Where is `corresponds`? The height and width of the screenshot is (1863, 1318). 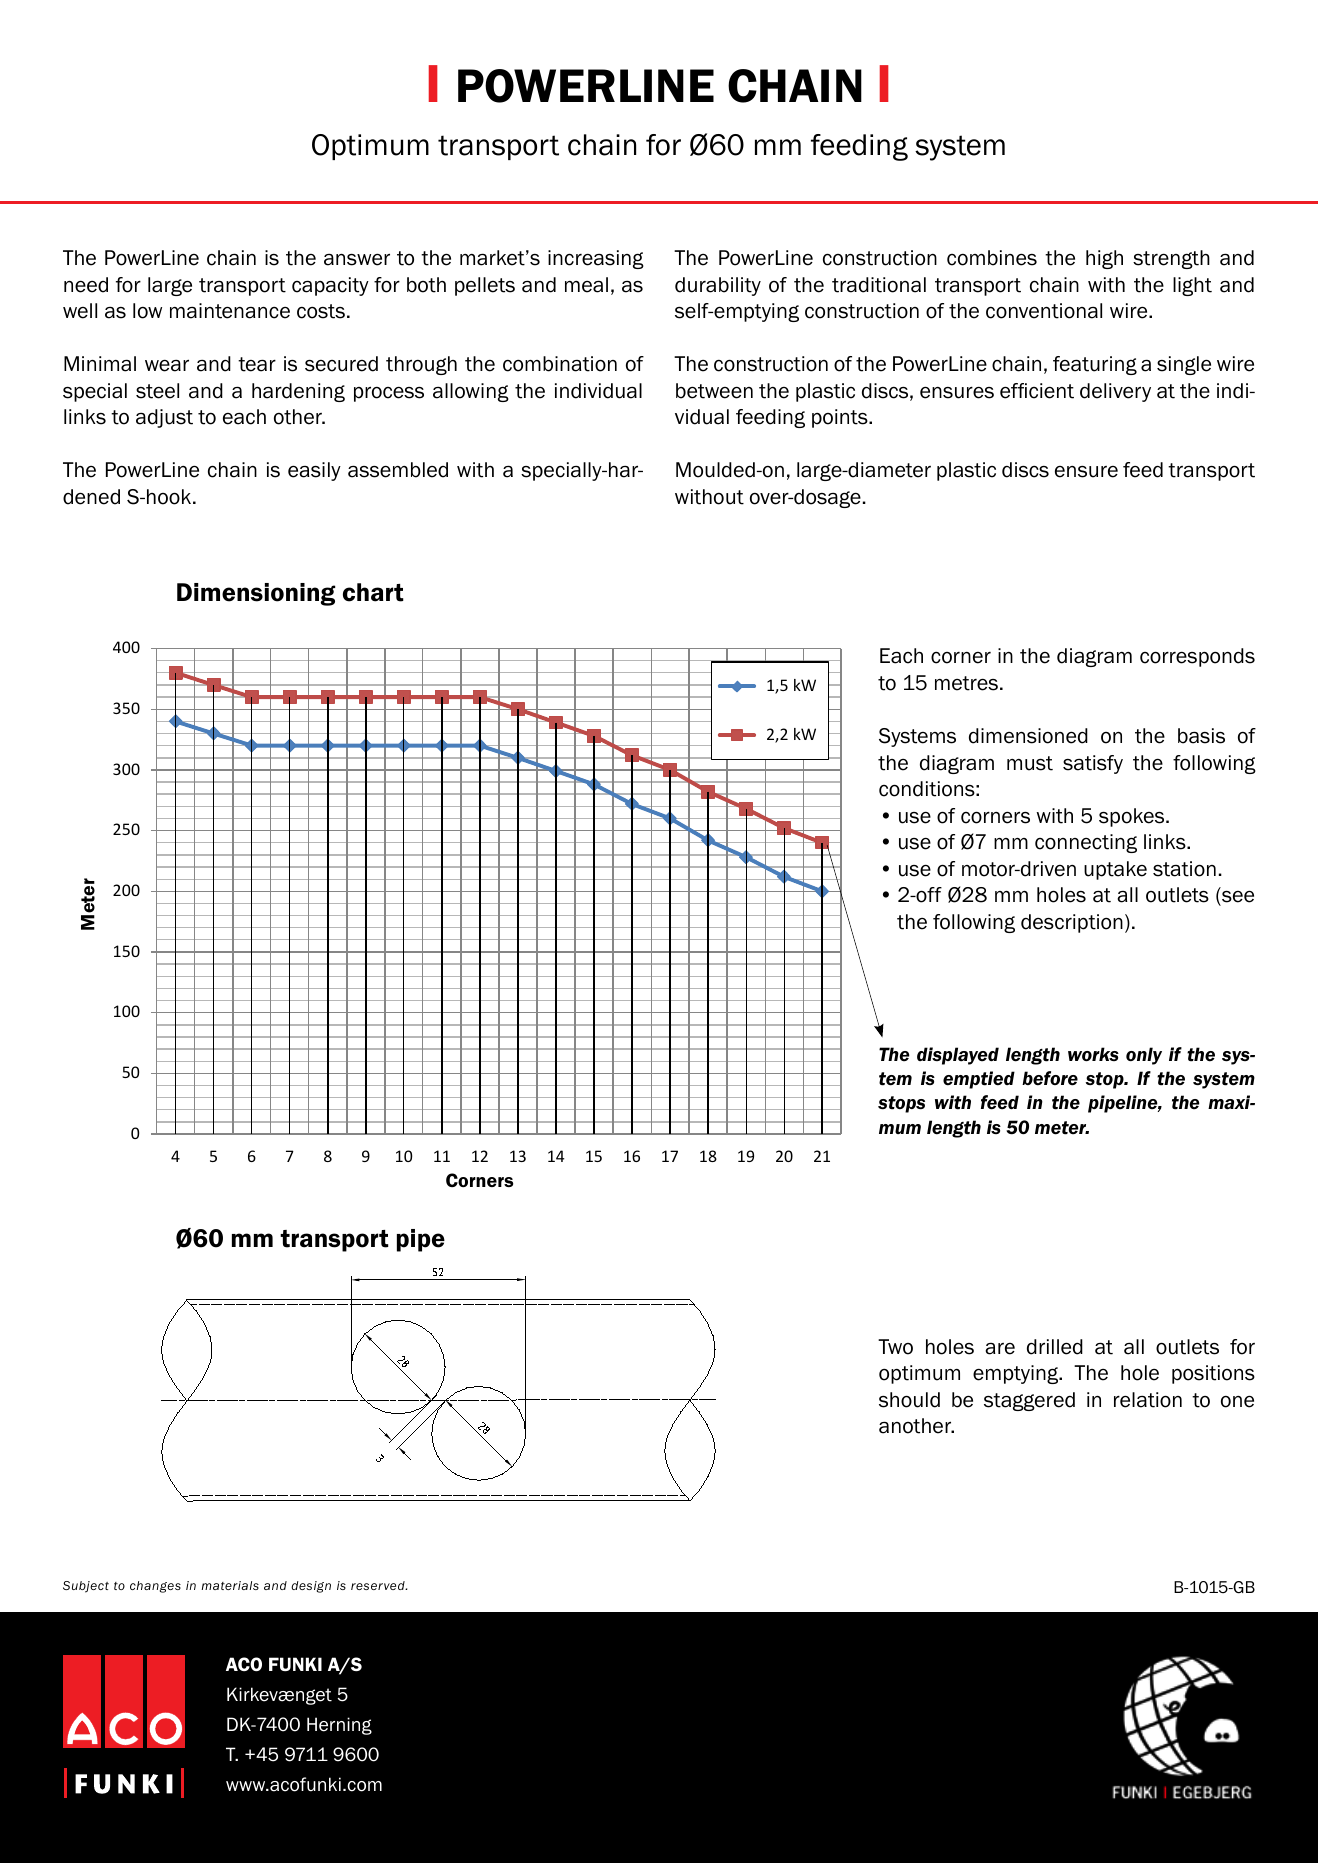
corresponds is located at coordinates (1197, 657).
